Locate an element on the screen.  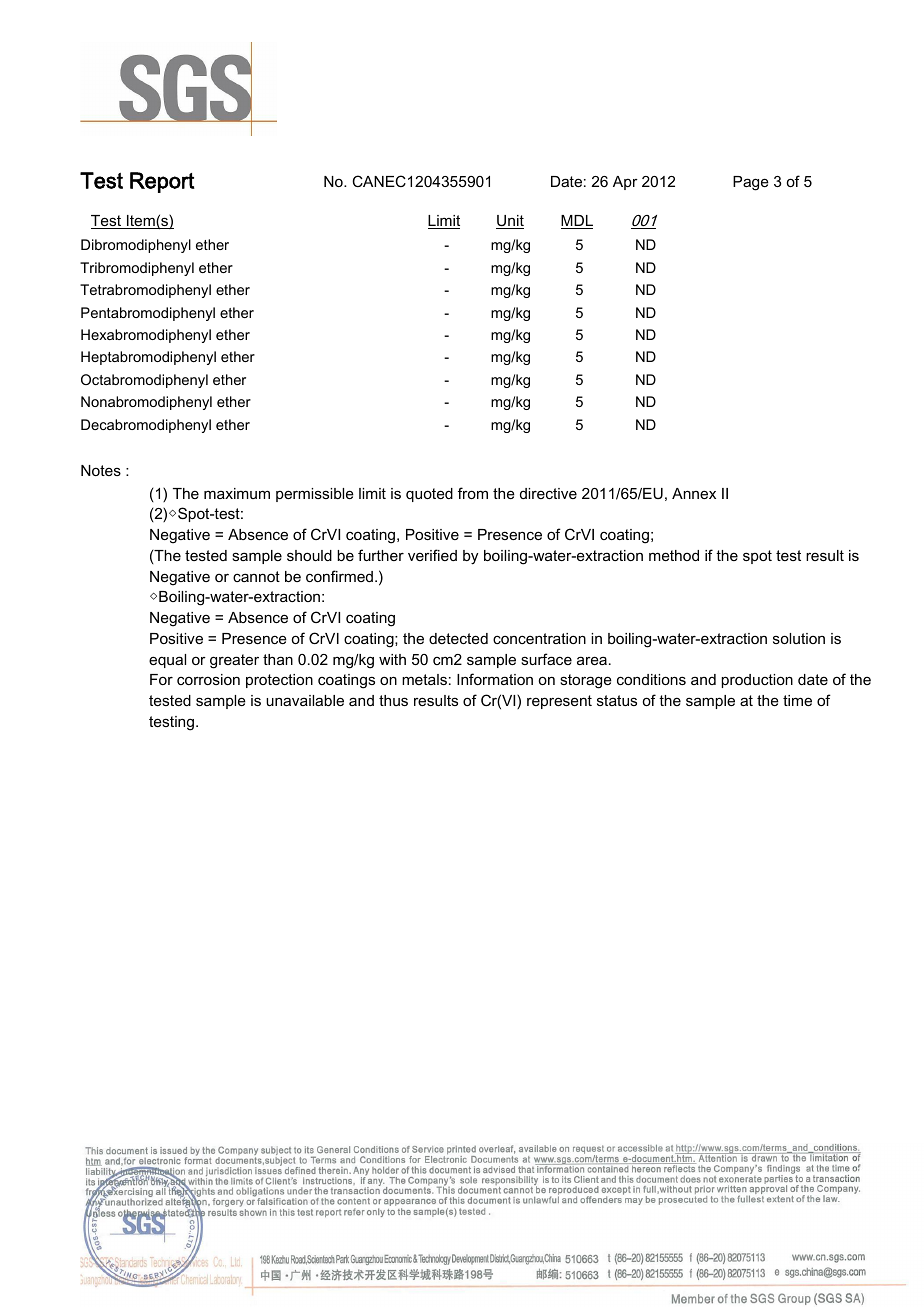
quoted is located at coordinates (429, 495).
